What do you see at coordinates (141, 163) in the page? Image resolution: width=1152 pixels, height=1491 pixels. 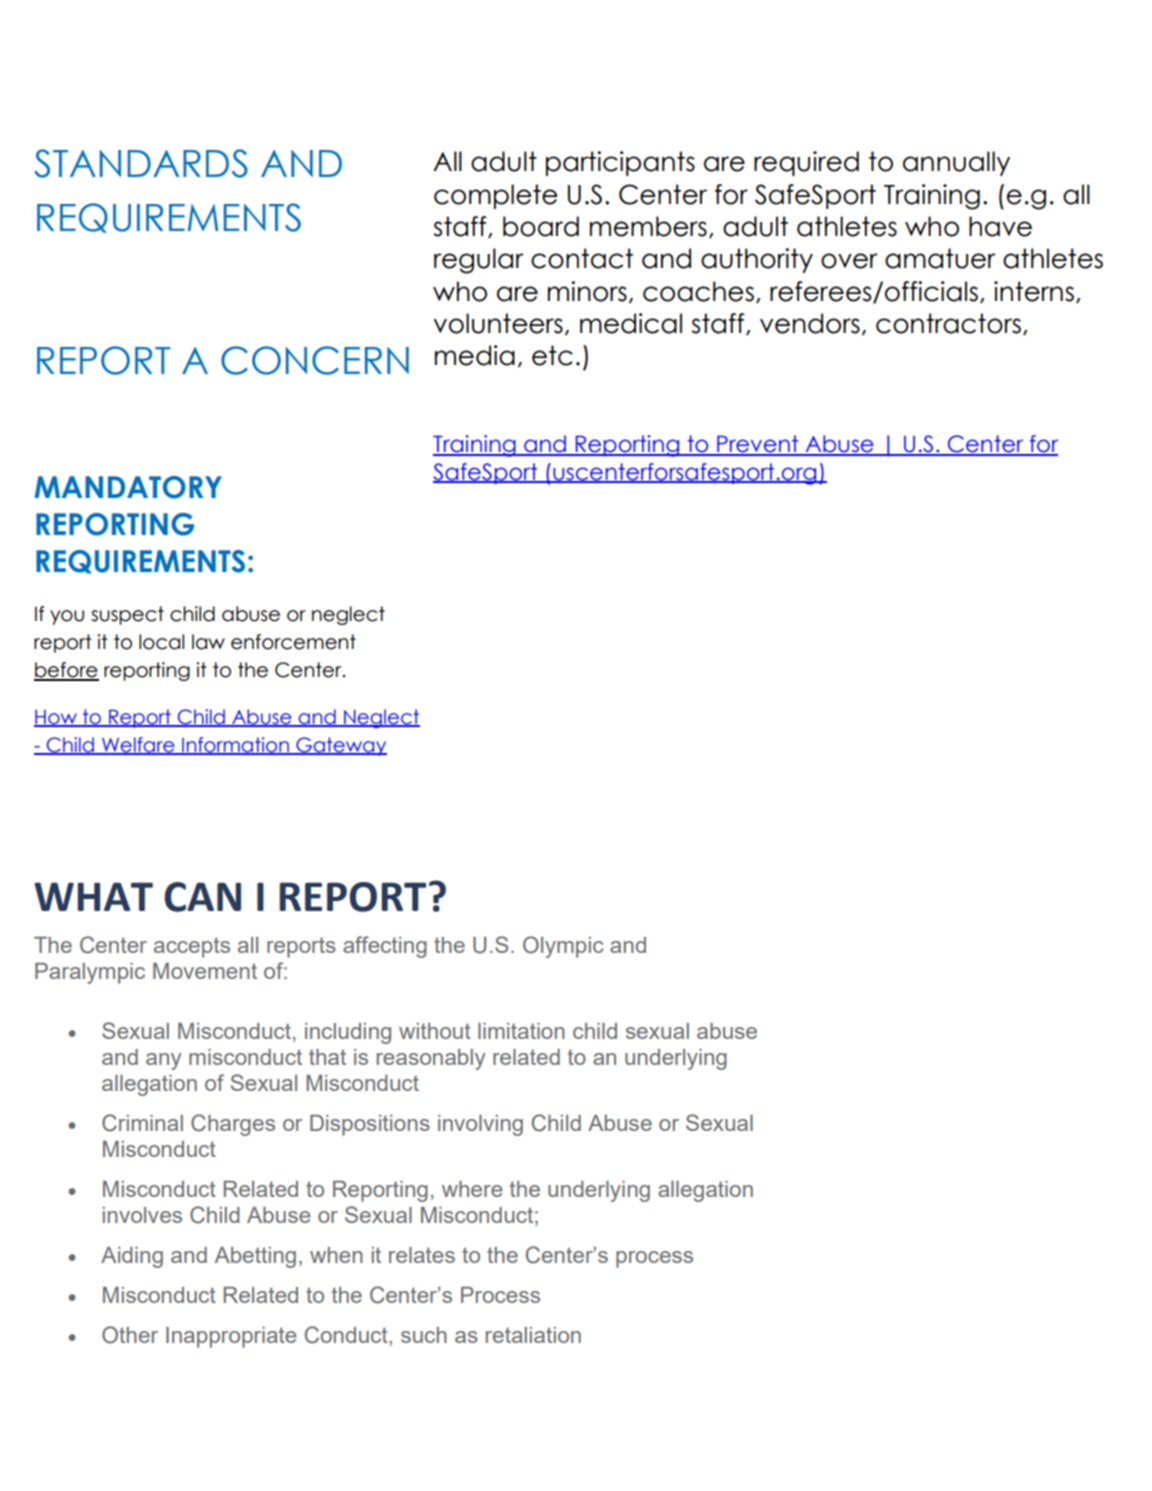 I see `STANDARDS` at bounding box center [141, 163].
